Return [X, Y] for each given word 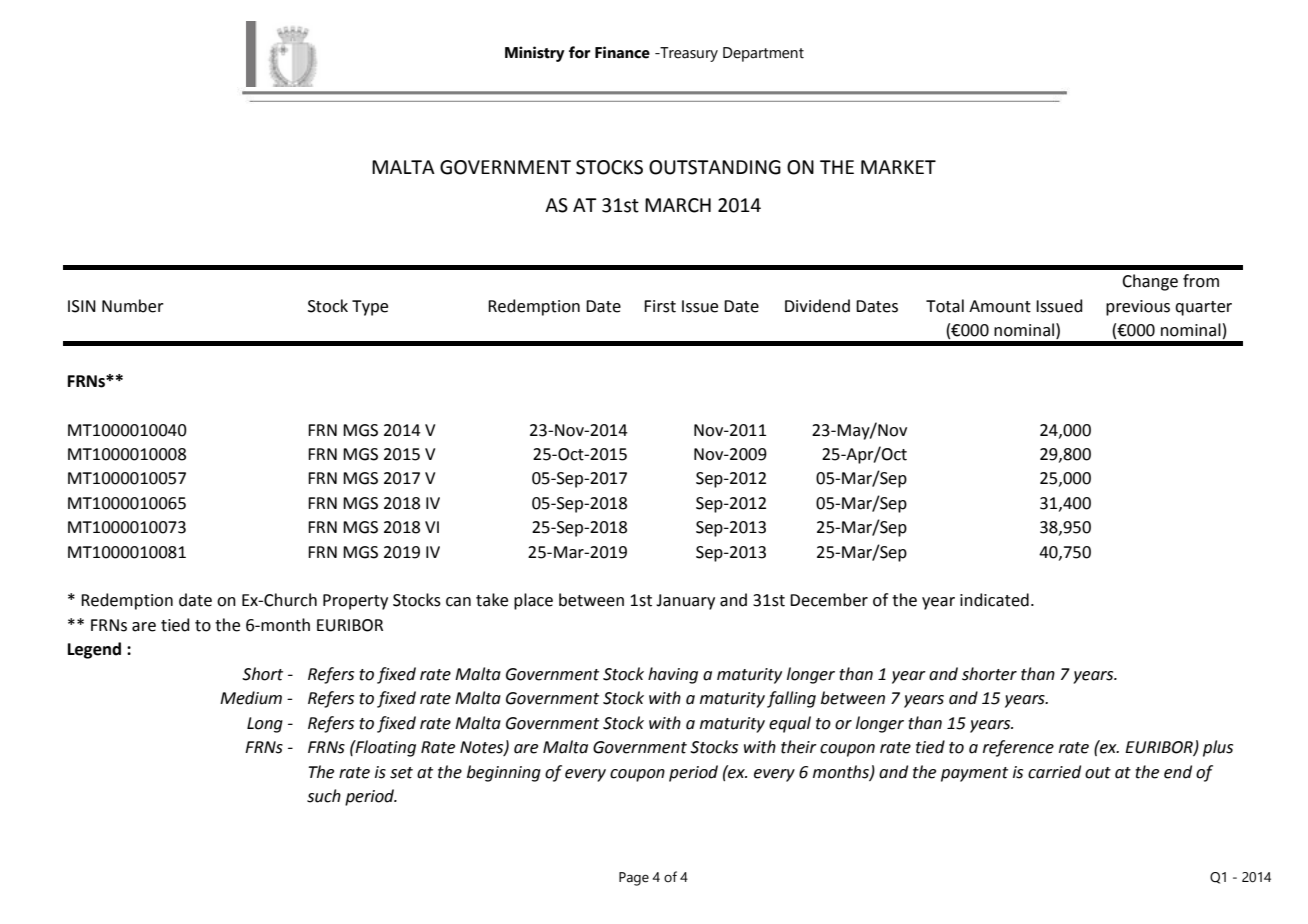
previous [1138, 308]
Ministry [535, 54]
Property [355, 602]
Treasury [688, 54]
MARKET [898, 167]
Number [133, 306]
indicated [994, 600]
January [685, 602]
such [324, 796]
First [660, 306]
